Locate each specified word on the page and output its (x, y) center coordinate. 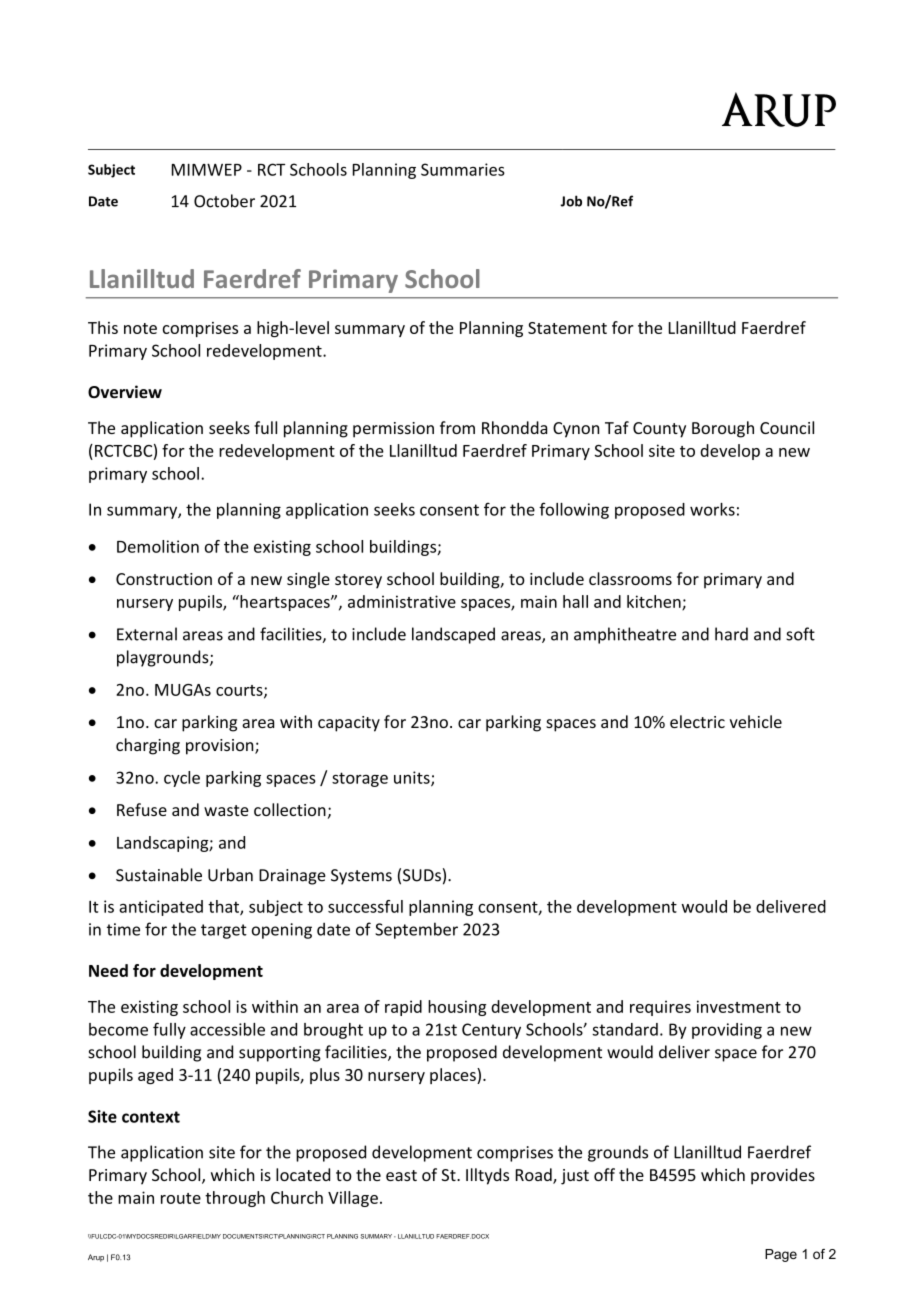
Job (571, 201)
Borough (723, 429)
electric (697, 721)
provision (221, 747)
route (181, 1198)
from (457, 427)
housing (457, 1008)
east (401, 1175)
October (224, 201)
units (413, 778)
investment (739, 1006)
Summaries (463, 169)
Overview (125, 392)
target (224, 931)
